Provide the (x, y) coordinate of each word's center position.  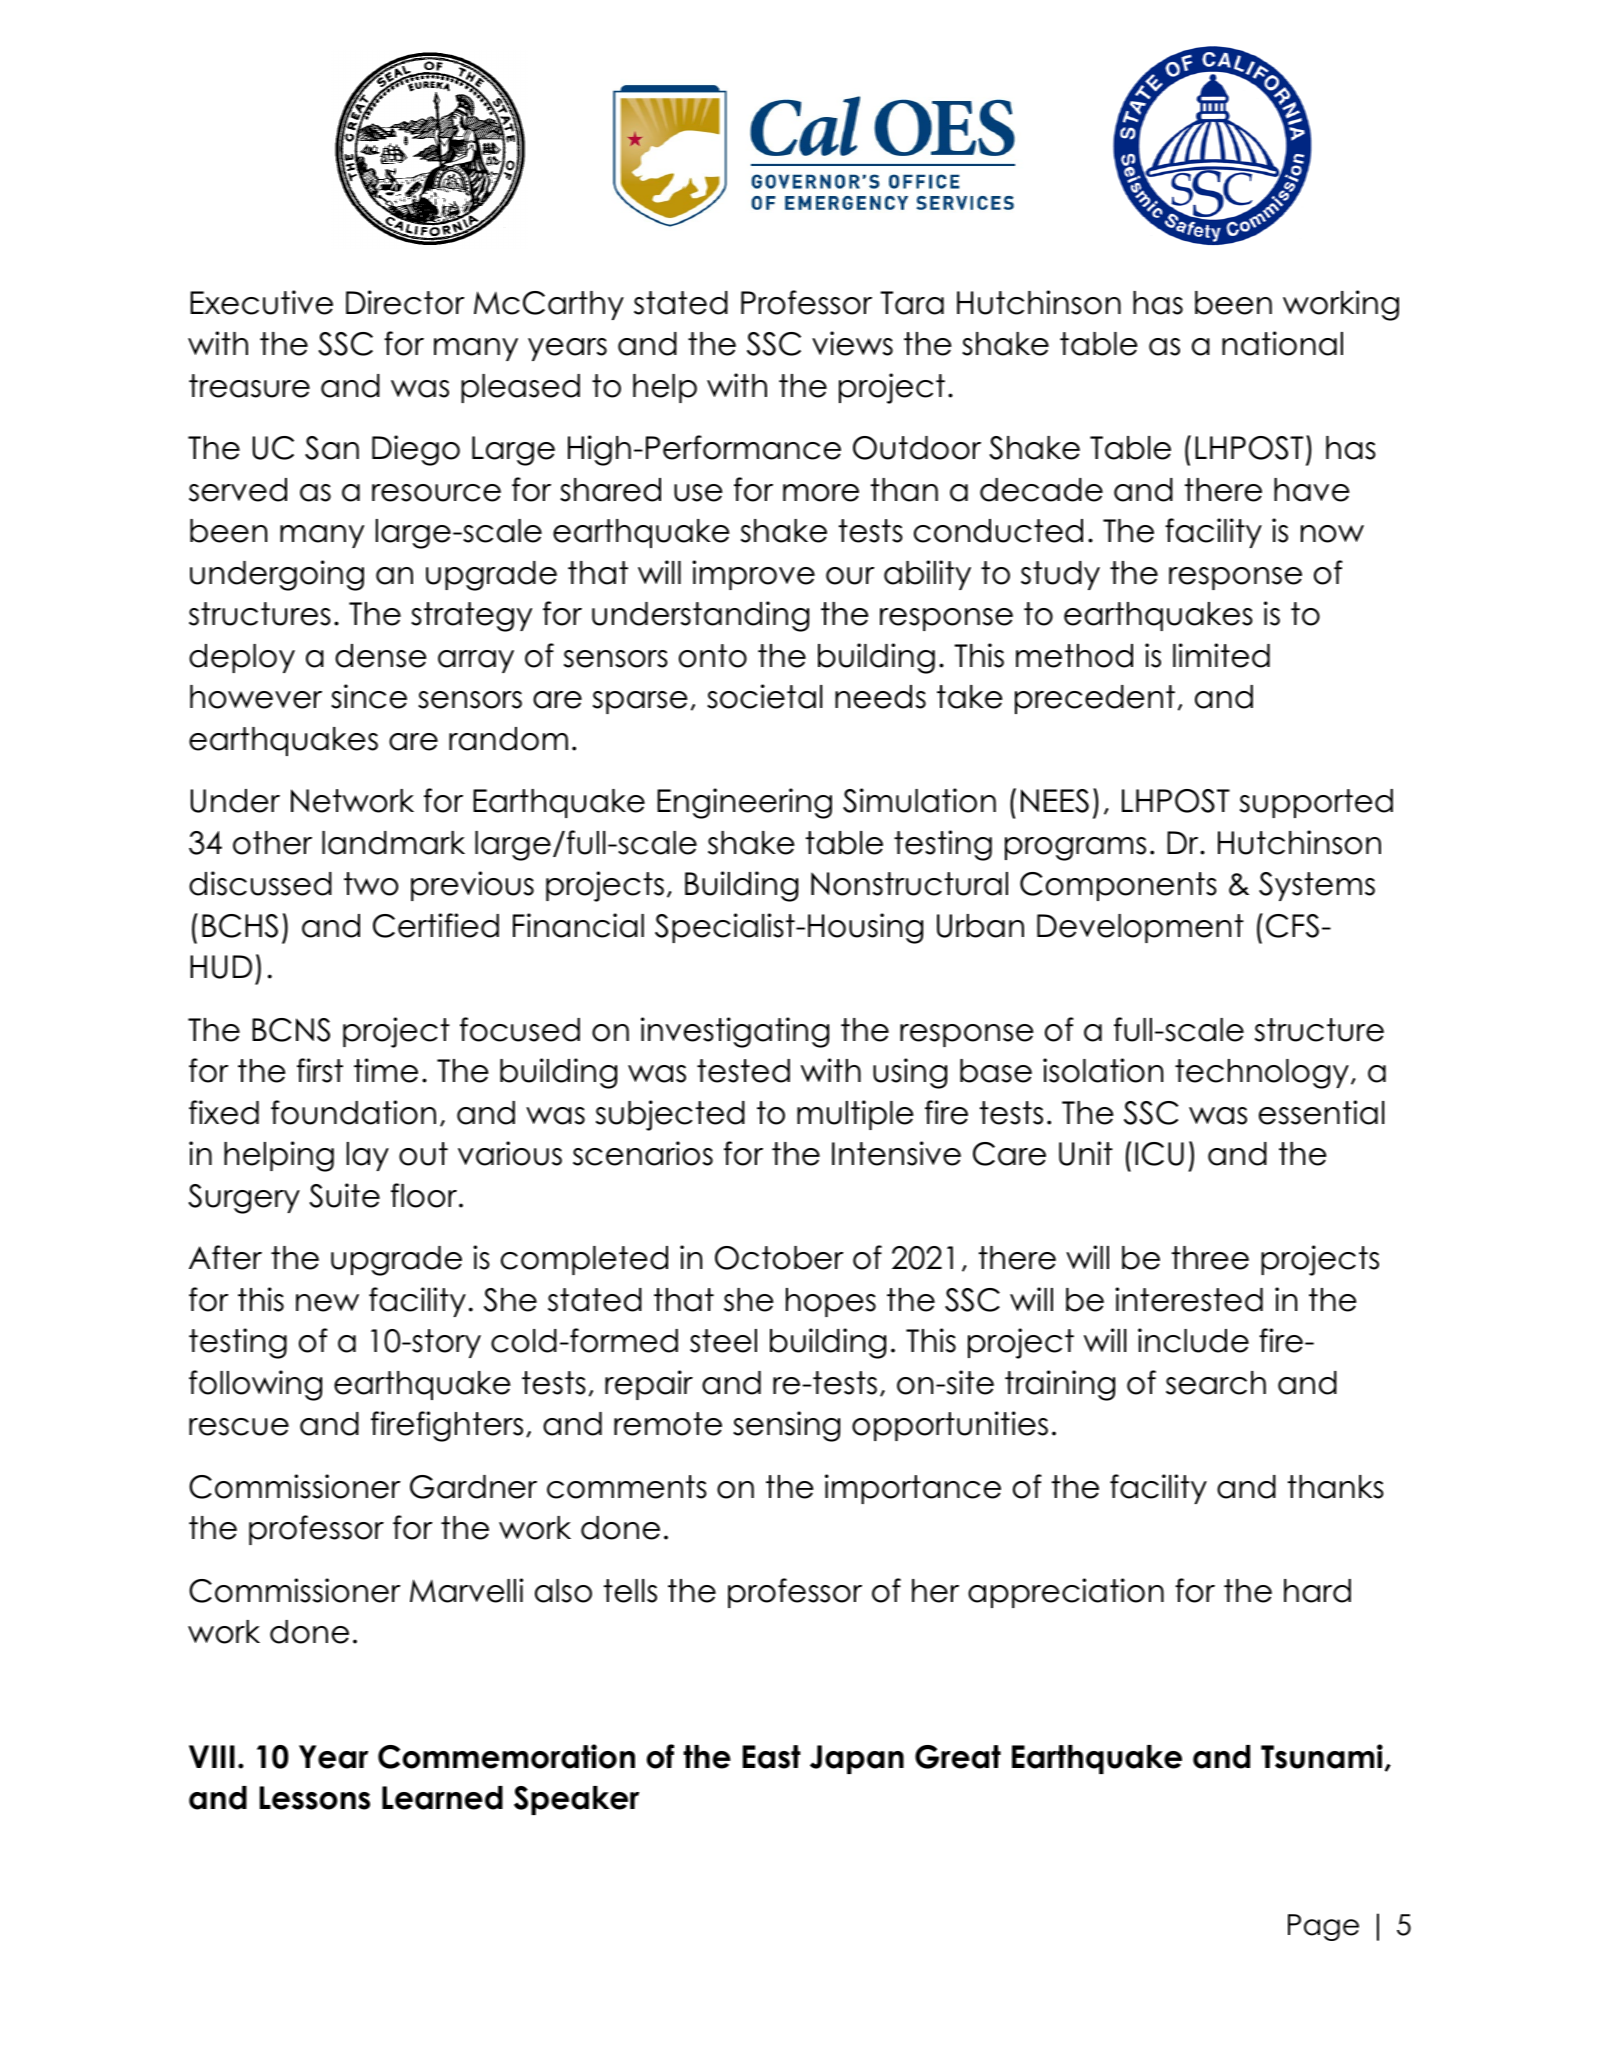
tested (743, 1071)
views (852, 343)
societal (765, 696)
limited (1221, 655)
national (1282, 343)
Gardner (473, 1487)
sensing (786, 1426)
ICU (1159, 1154)
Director (405, 302)
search (1216, 1383)
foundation (353, 1112)
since (369, 696)
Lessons (315, 1798)
